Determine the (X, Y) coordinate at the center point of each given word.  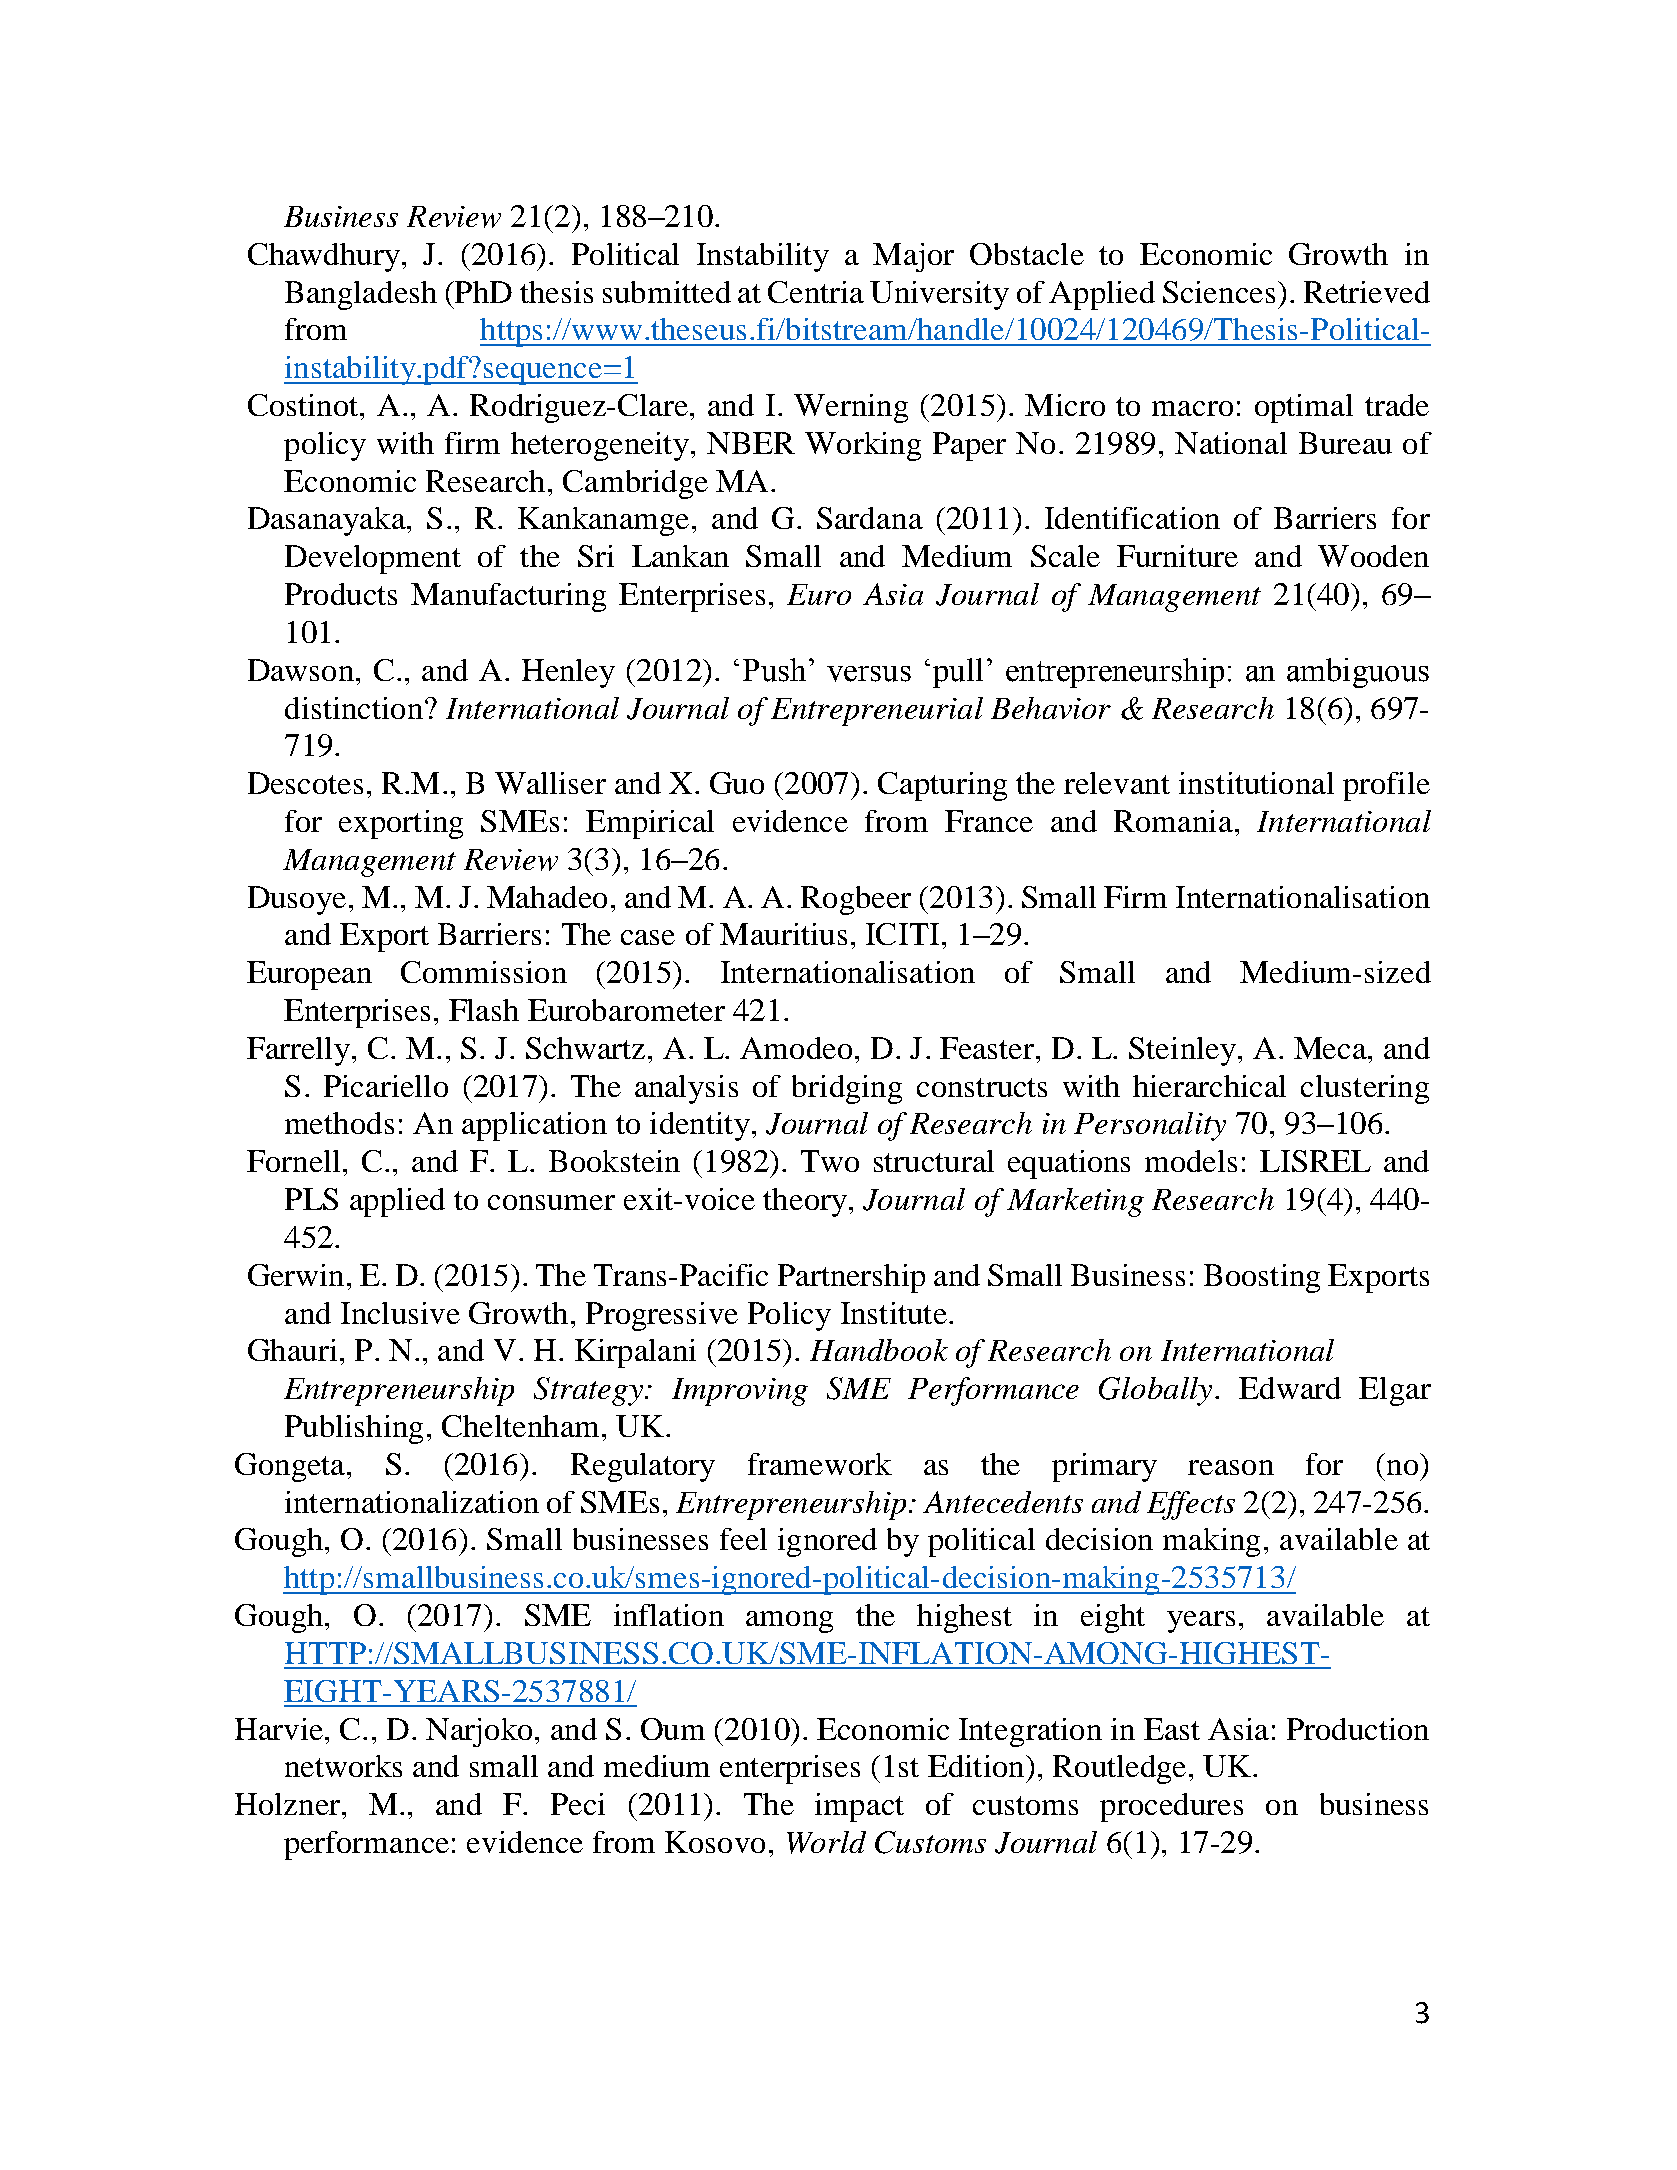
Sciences (1219, 292)
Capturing (942, 786)
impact (859, 1807)
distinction (354, 708)
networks (343, 1766)
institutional (1256, 783)
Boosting (1262, 1278)
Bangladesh (361, 295)
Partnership (851, 1278)
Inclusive (400, 1313)
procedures (1171, 1807)
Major (913, 257)
